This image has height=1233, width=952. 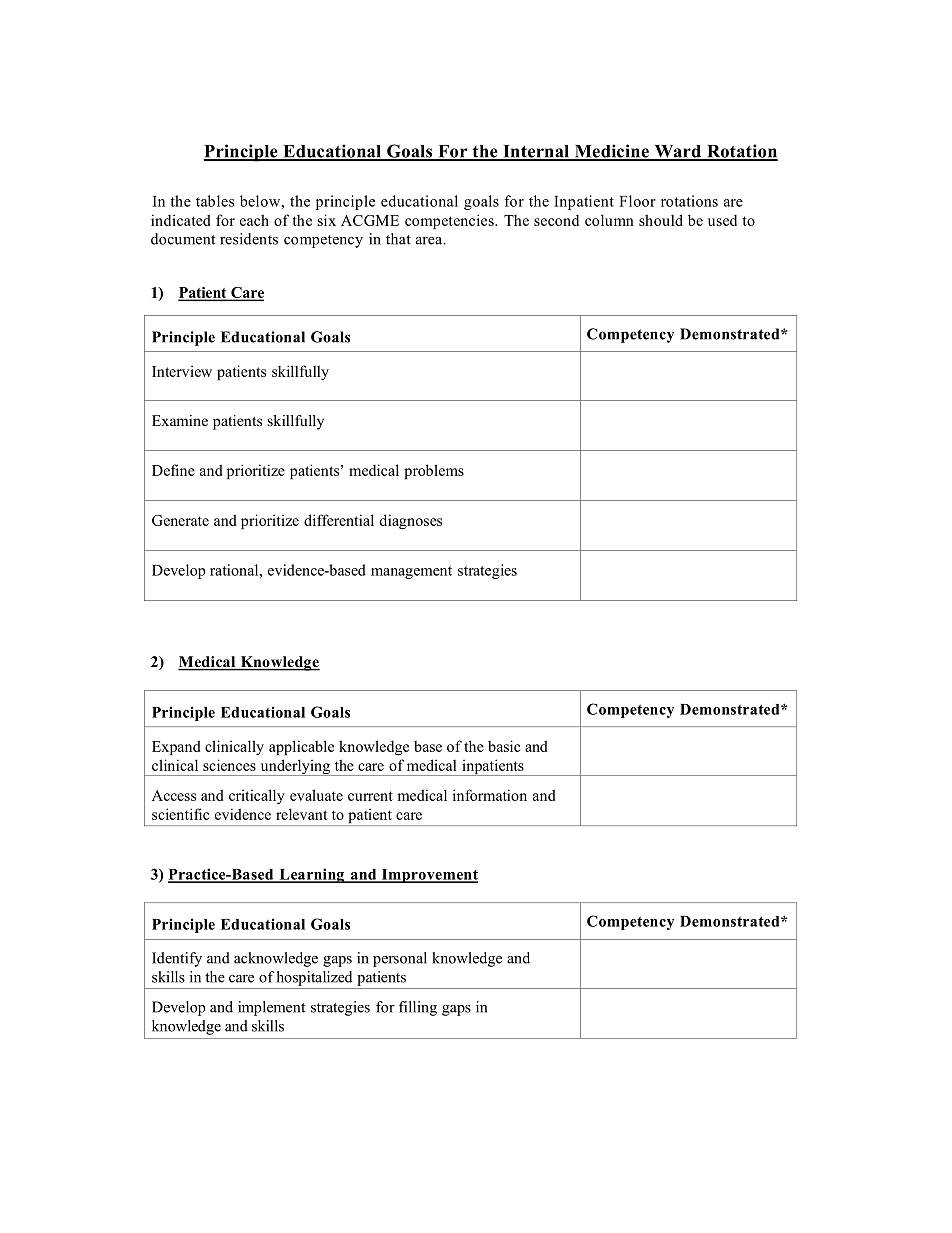 What do you see at coordinates (400, 959) in the image?
I see `personal` at bounding box center [400, 959].
